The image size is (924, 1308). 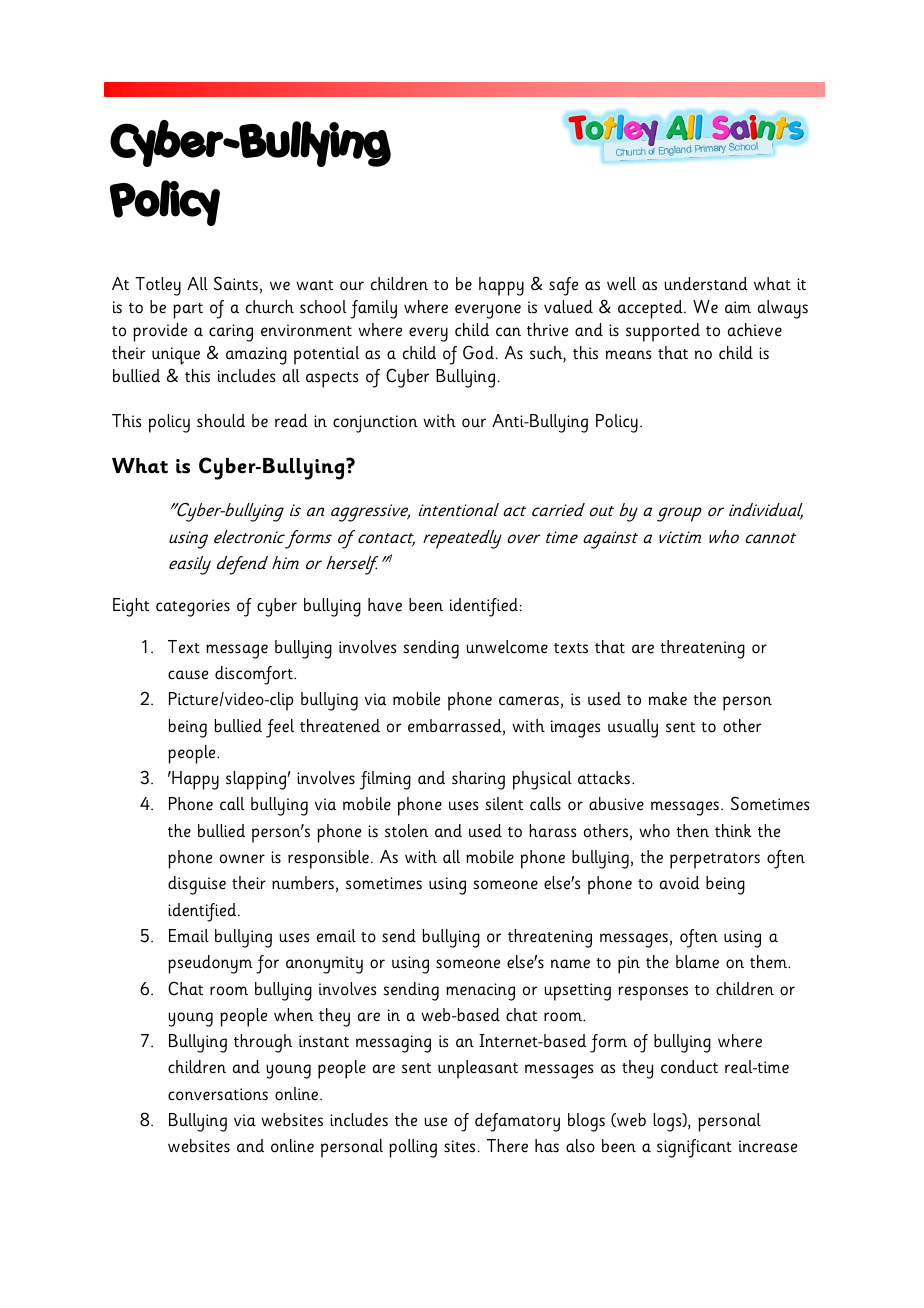 What do you see at coordinates (478, 352) in the screenshot?
I see `God` at bounding box center [478, 352].
